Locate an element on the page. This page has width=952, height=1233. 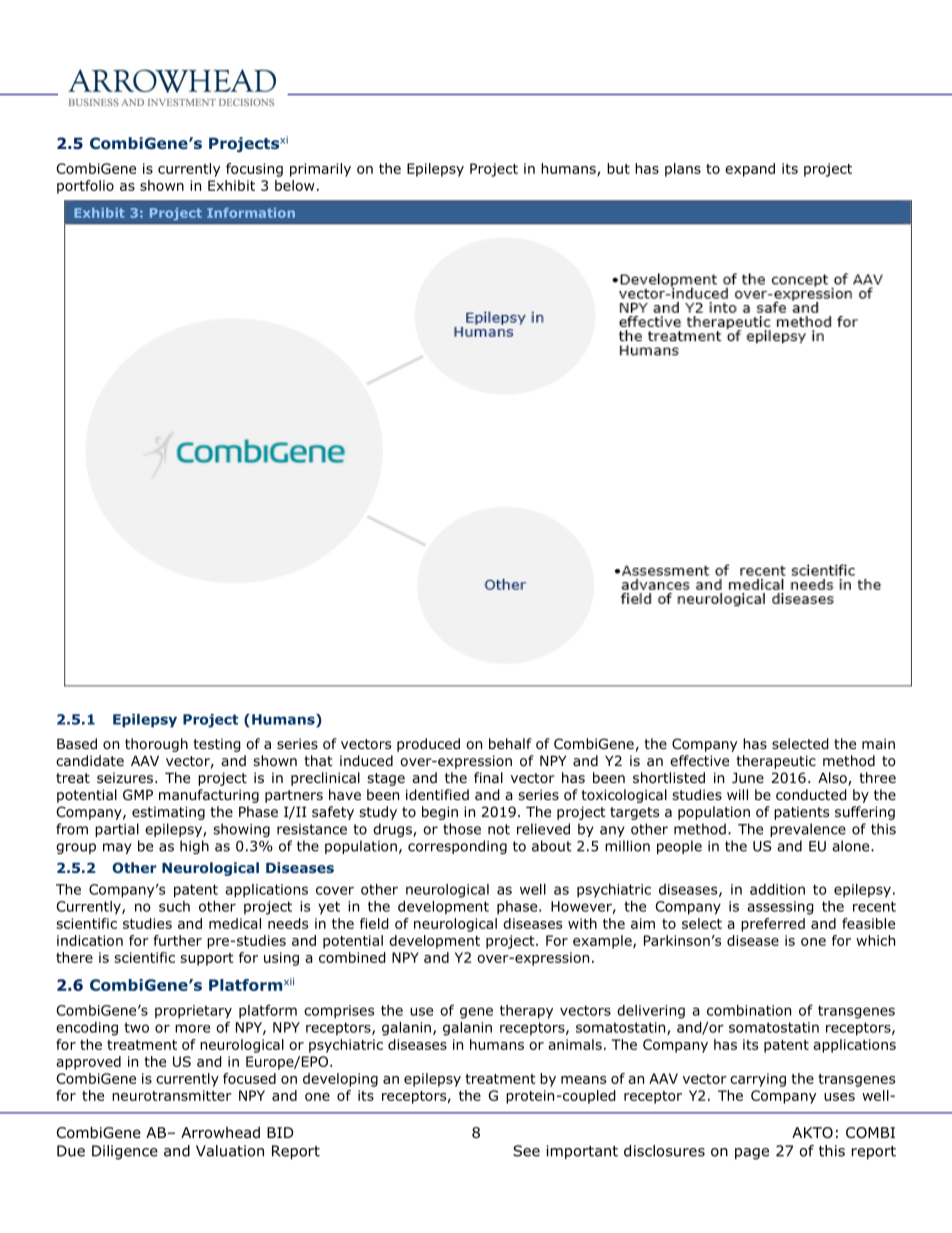
main is located at coordinates (878, 743).
